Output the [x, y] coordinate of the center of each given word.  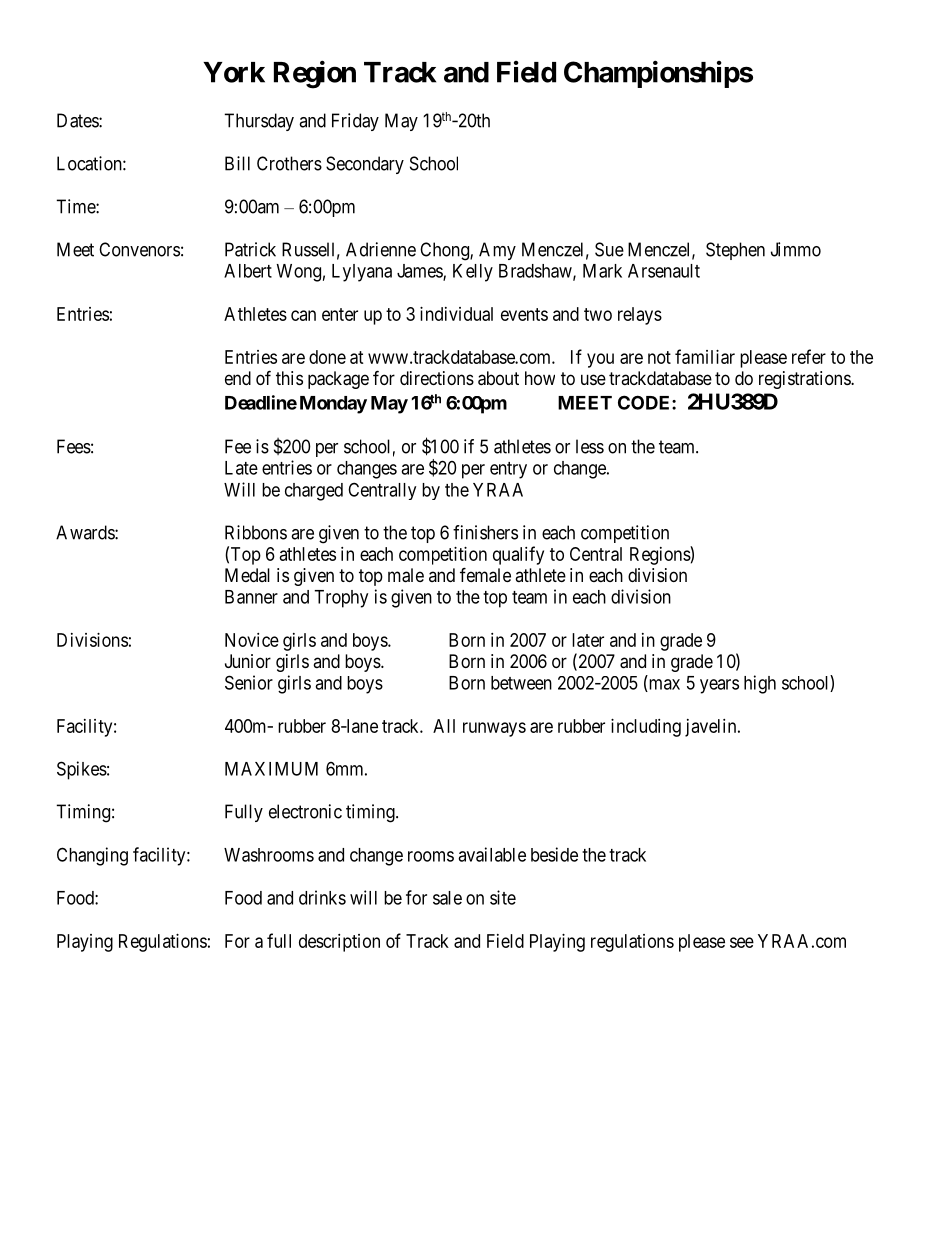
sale [447, 898]
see [742, 942]
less [590, 446]
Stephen [735, 251]
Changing [92, 856]
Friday [355, 122]
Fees [74, 446]
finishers [485, 532]
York [234, 72]
